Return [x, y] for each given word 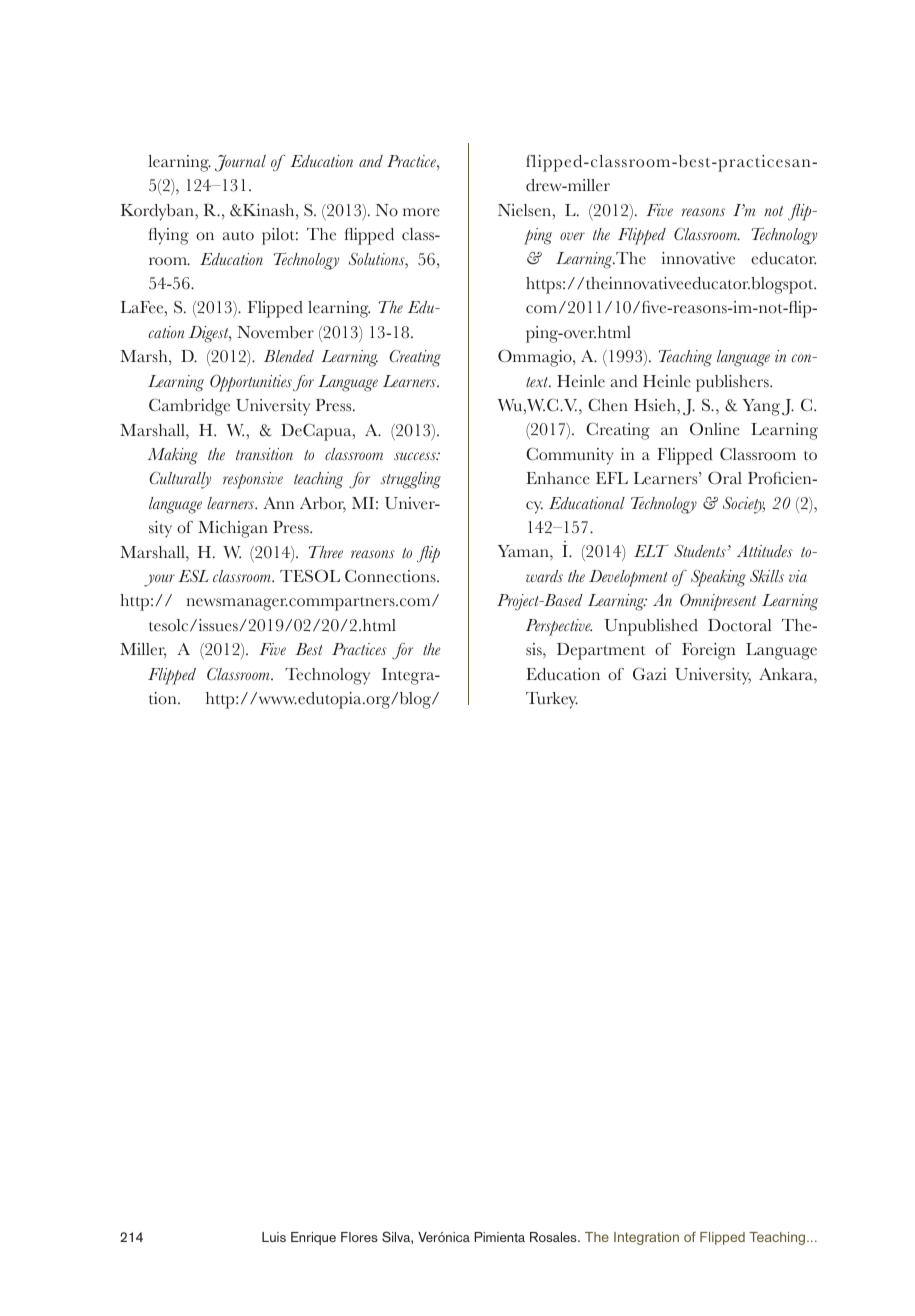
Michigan [233, 529]
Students [701, 551]
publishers [733, 383]
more [421, 212]
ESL [193, 576]
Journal [240, 163]
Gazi [650, 674]
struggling [411, 480]
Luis [274, 1237]
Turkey [552, 700]
